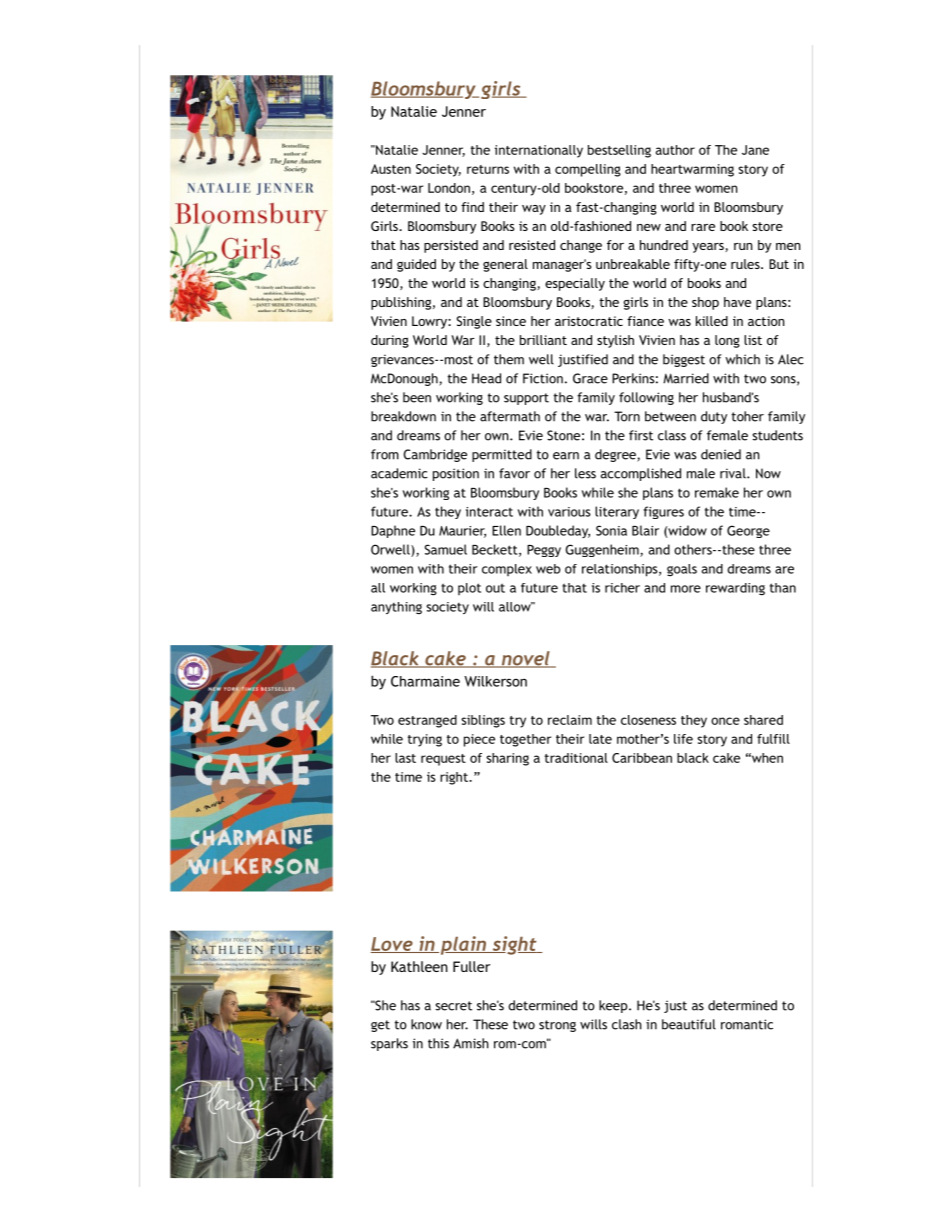 The image size is (952, 1232). What do you see at coordinates (622, 588) in the image?
I see `richer` at bounding box center [622, 588].
